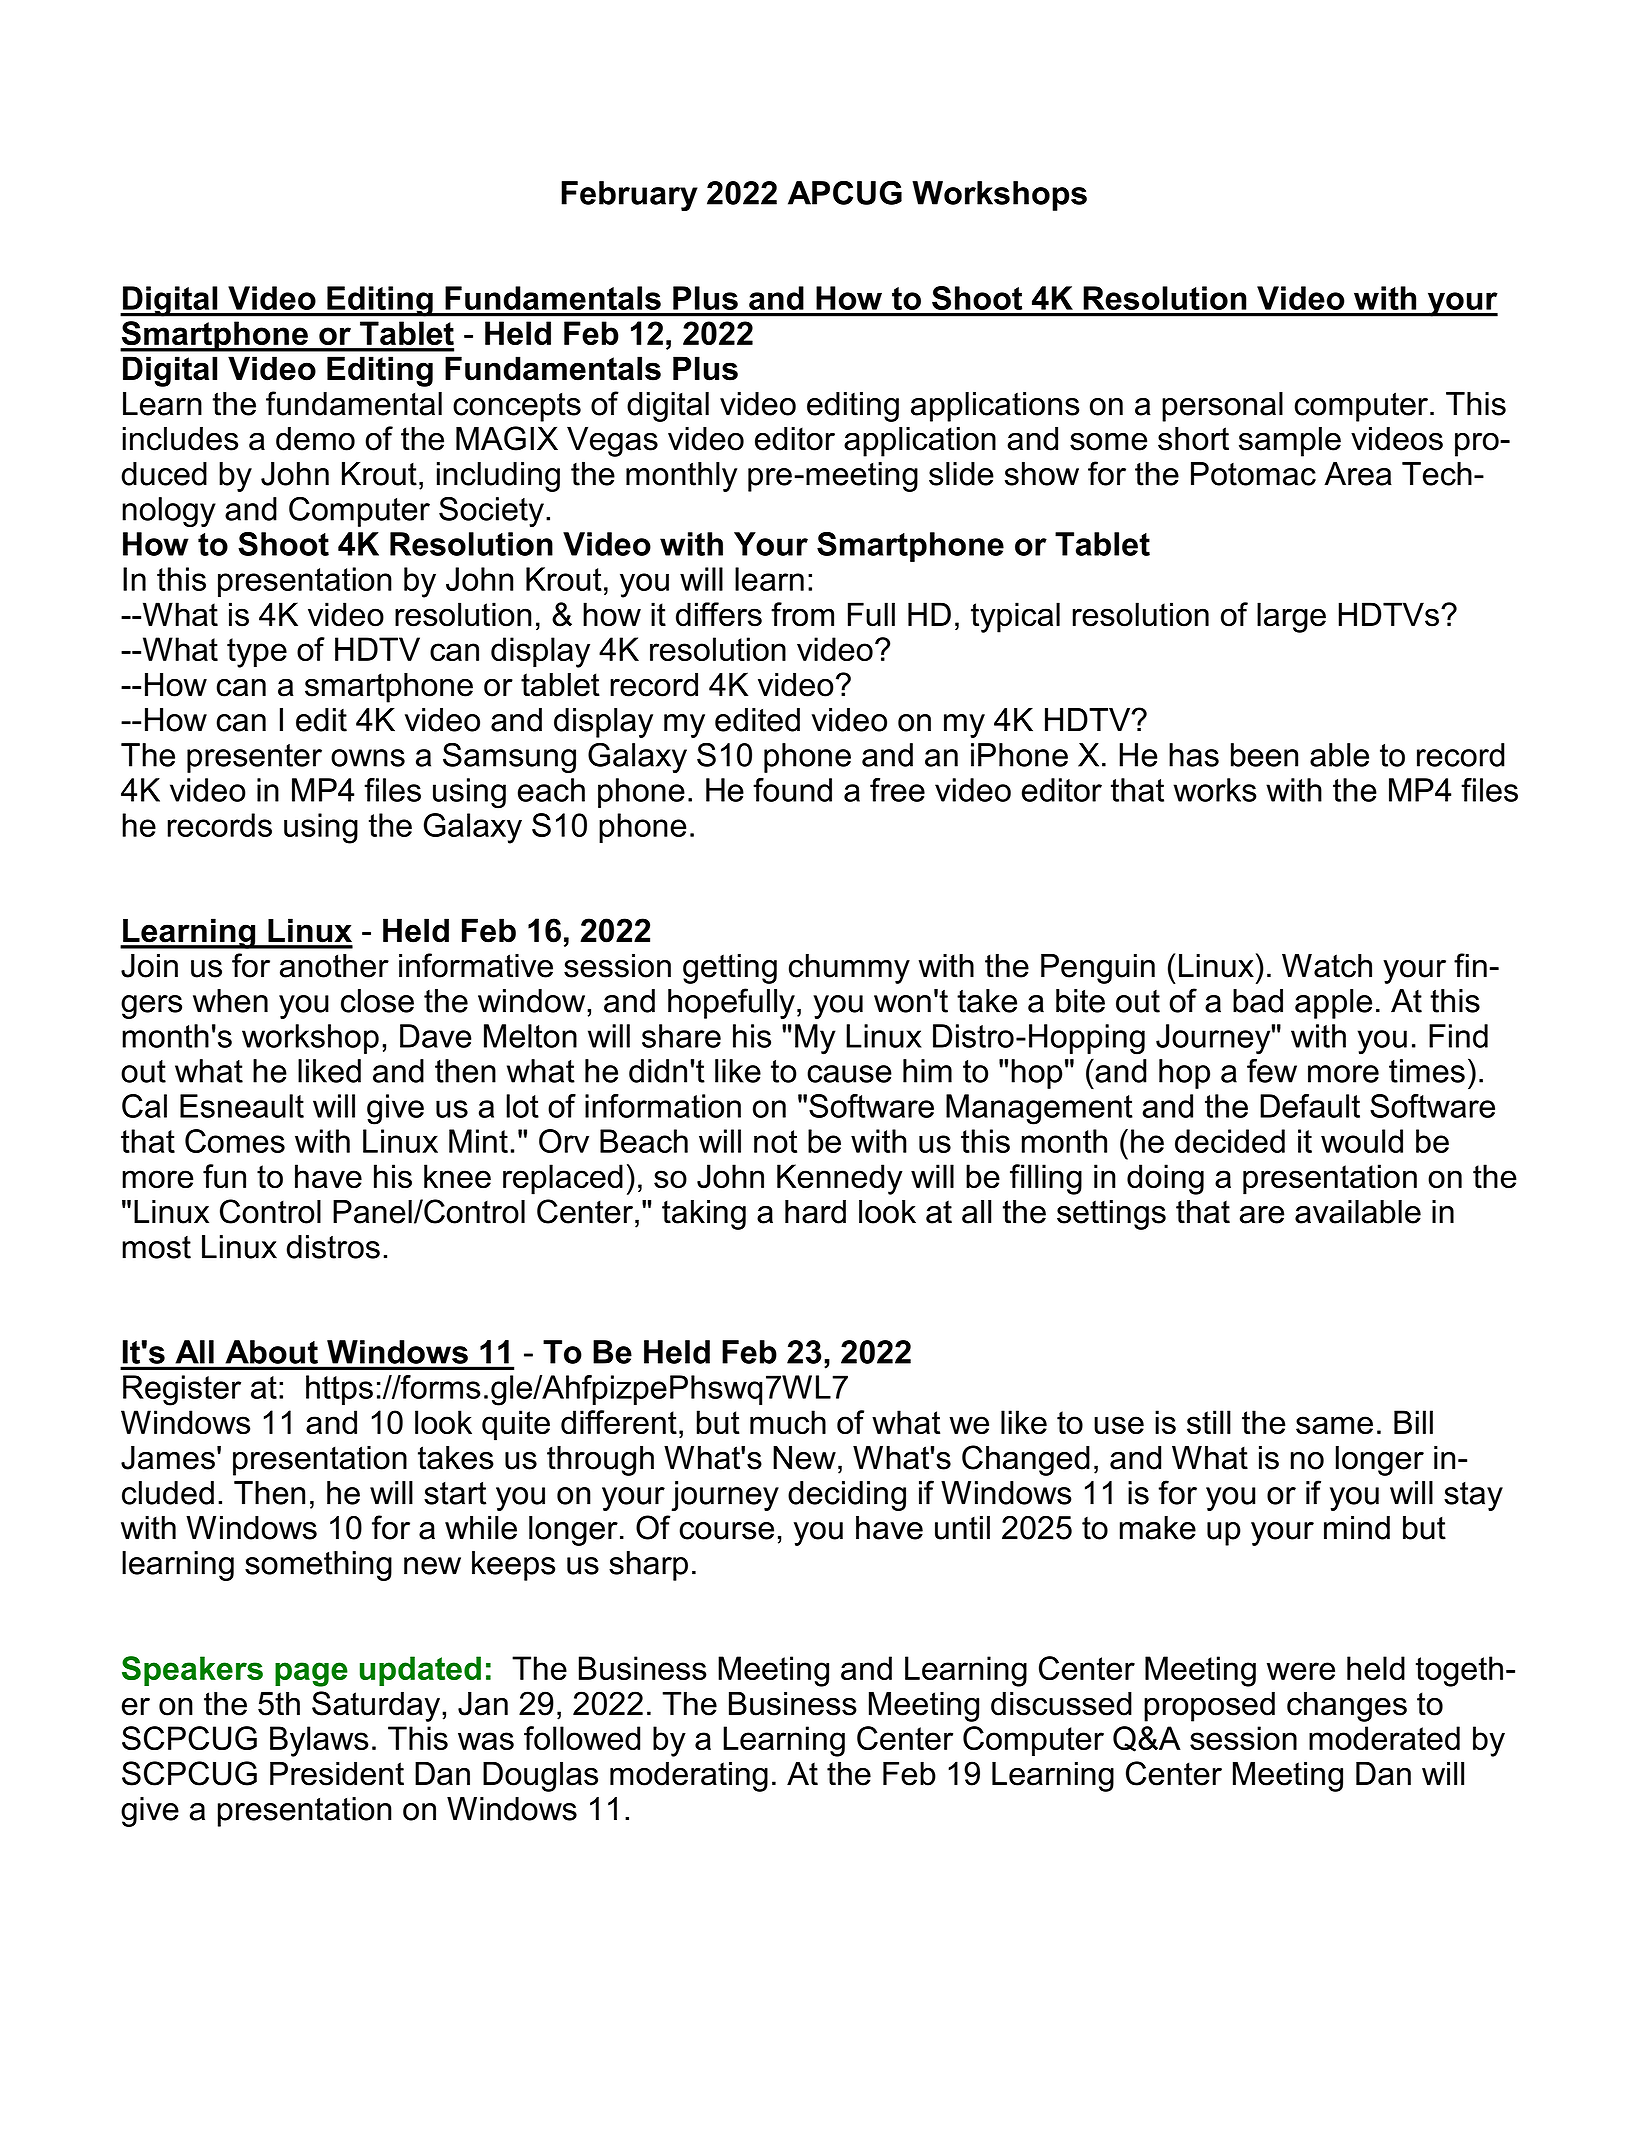 This page has width=1646, height=2130. Describe the element at coordinates (1347, 1706) in the page. I see `changes` at that location.
